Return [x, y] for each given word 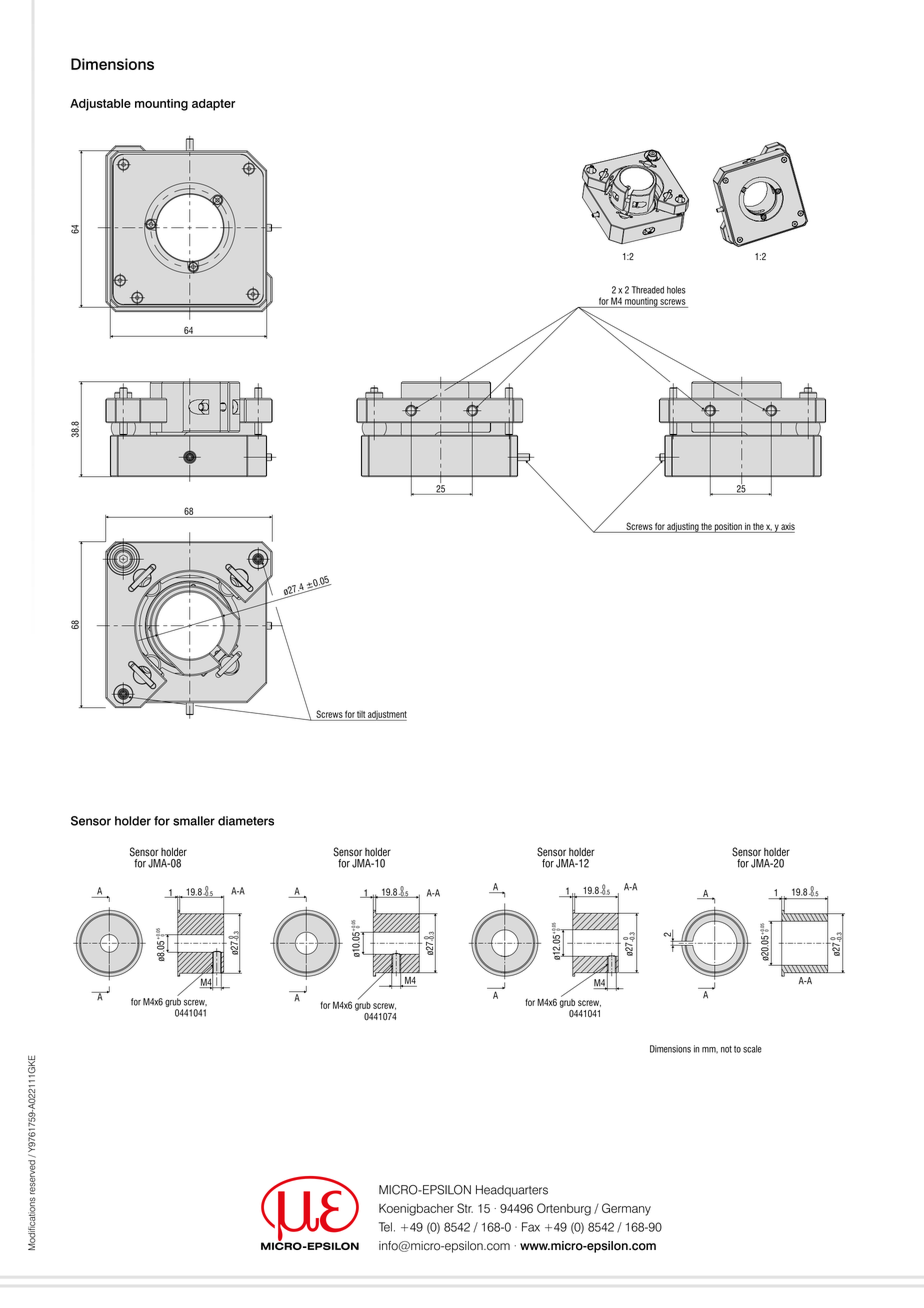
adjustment [386, 716]
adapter [213, 105]
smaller [194, 821]
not [726, 1049]
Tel [385, 1227]
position [728, 528]
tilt [361, 714]
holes [676, 290]
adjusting [683, 528]
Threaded [648, 290]
